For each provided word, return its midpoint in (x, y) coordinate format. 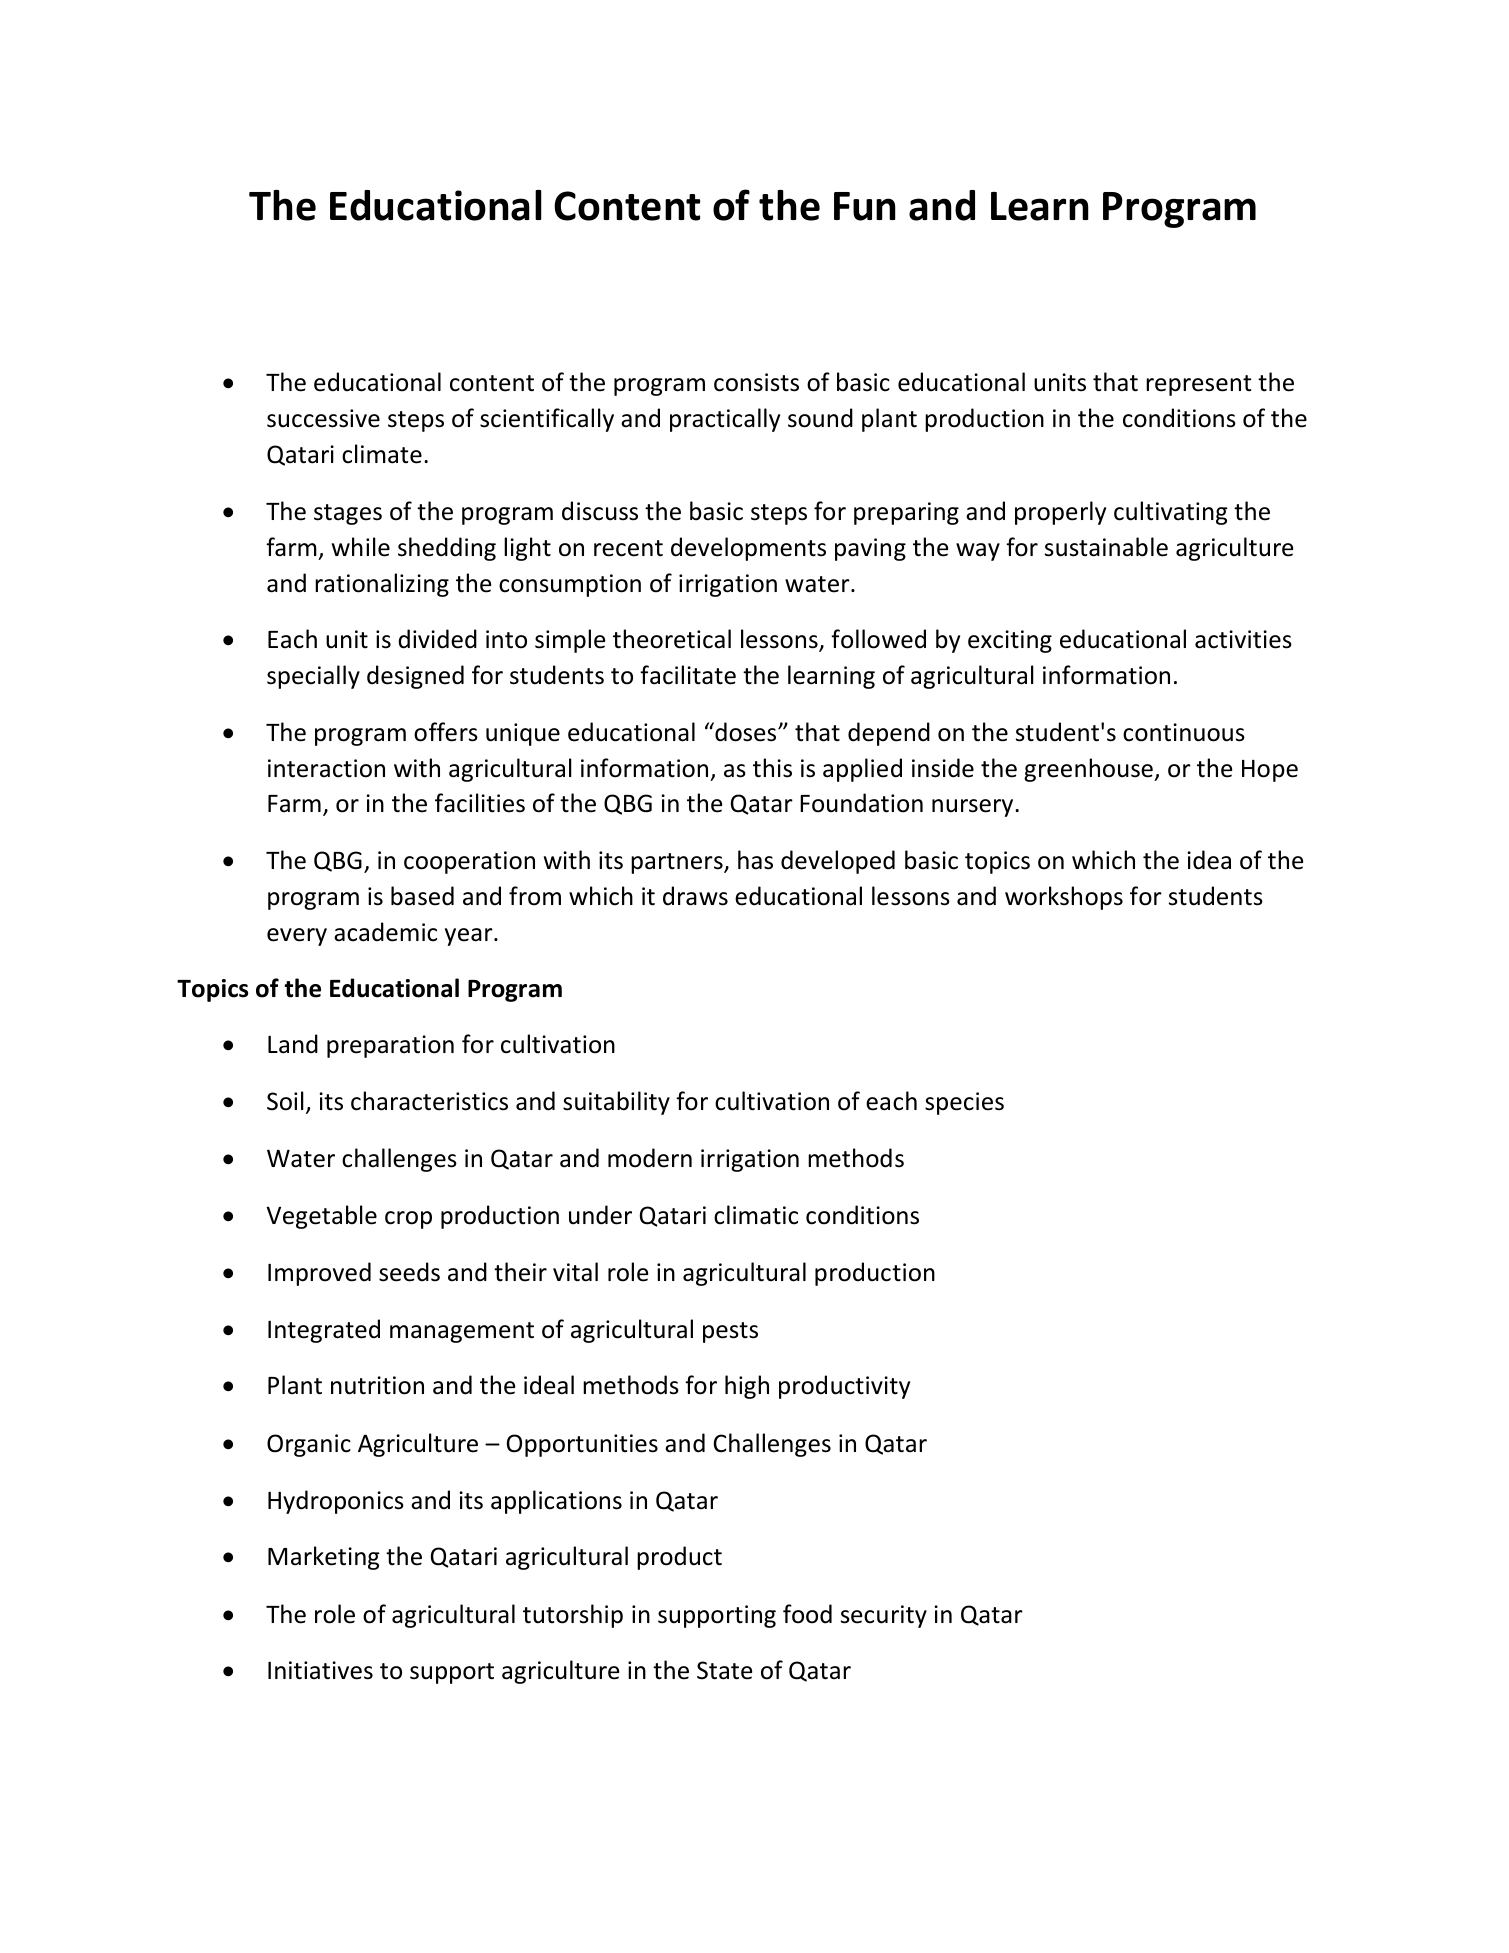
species (964, 1103)
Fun (865, 206)
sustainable (1106, 547)
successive (323, 418)
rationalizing (382, 585)
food (807, 1614)
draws (695, 896)
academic (385, 932)
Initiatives (320, 1670)
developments (748, 549)
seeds (409, 1272)
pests (730, 1332)
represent (1198, 385)
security (884, 1616)
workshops (1064, 898)
